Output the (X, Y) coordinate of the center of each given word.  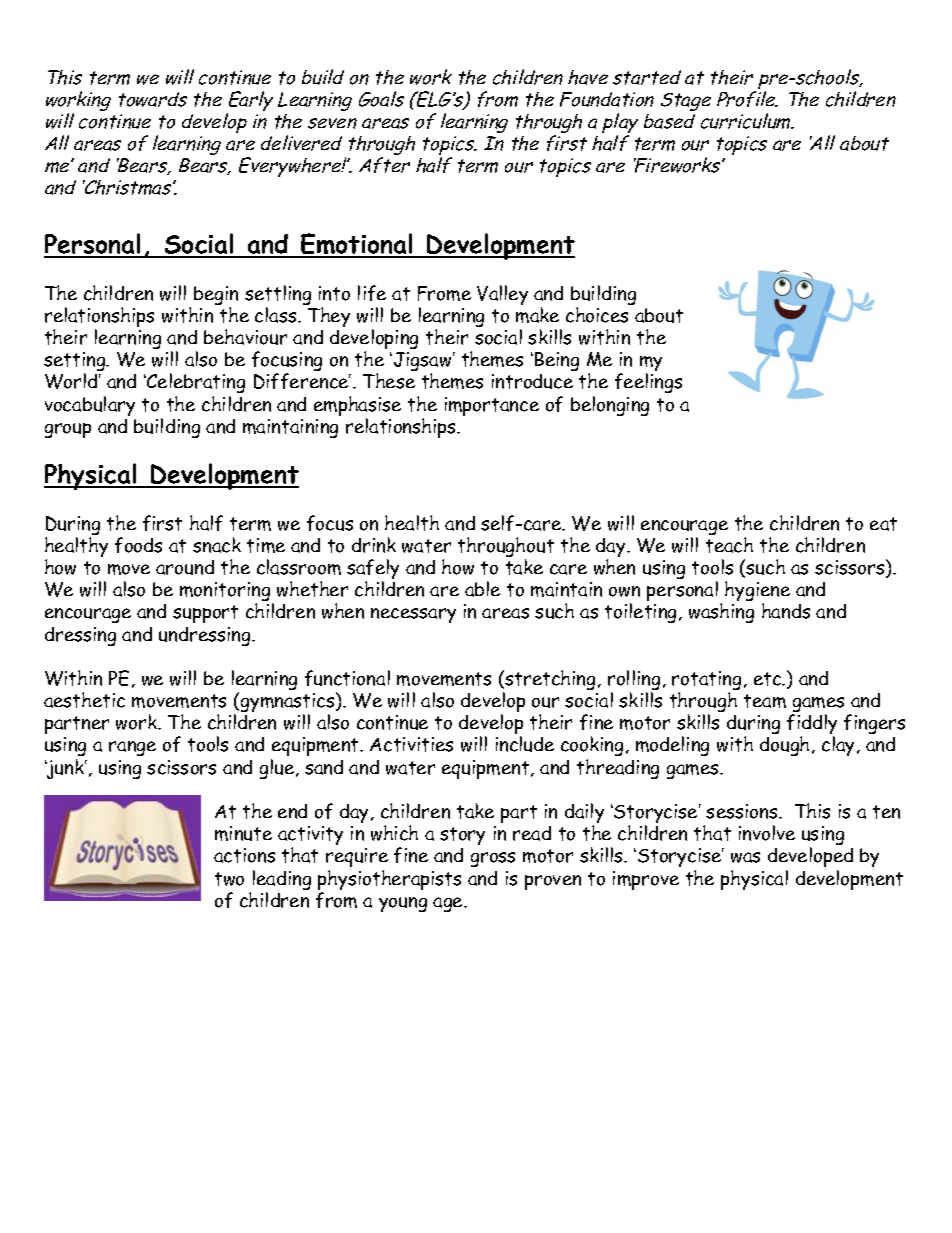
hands (786, 611)
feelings (648, 383)
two (229, 879)
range (132, 748)
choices (597, 315)
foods (138, 545)
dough (784, 746)
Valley (502, 295)
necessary (413, 615)
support (205, 614)
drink (374, 545)
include (525, 744)
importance (492, 406)
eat (883, 524)
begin (216, 297)
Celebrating (195, 383)
